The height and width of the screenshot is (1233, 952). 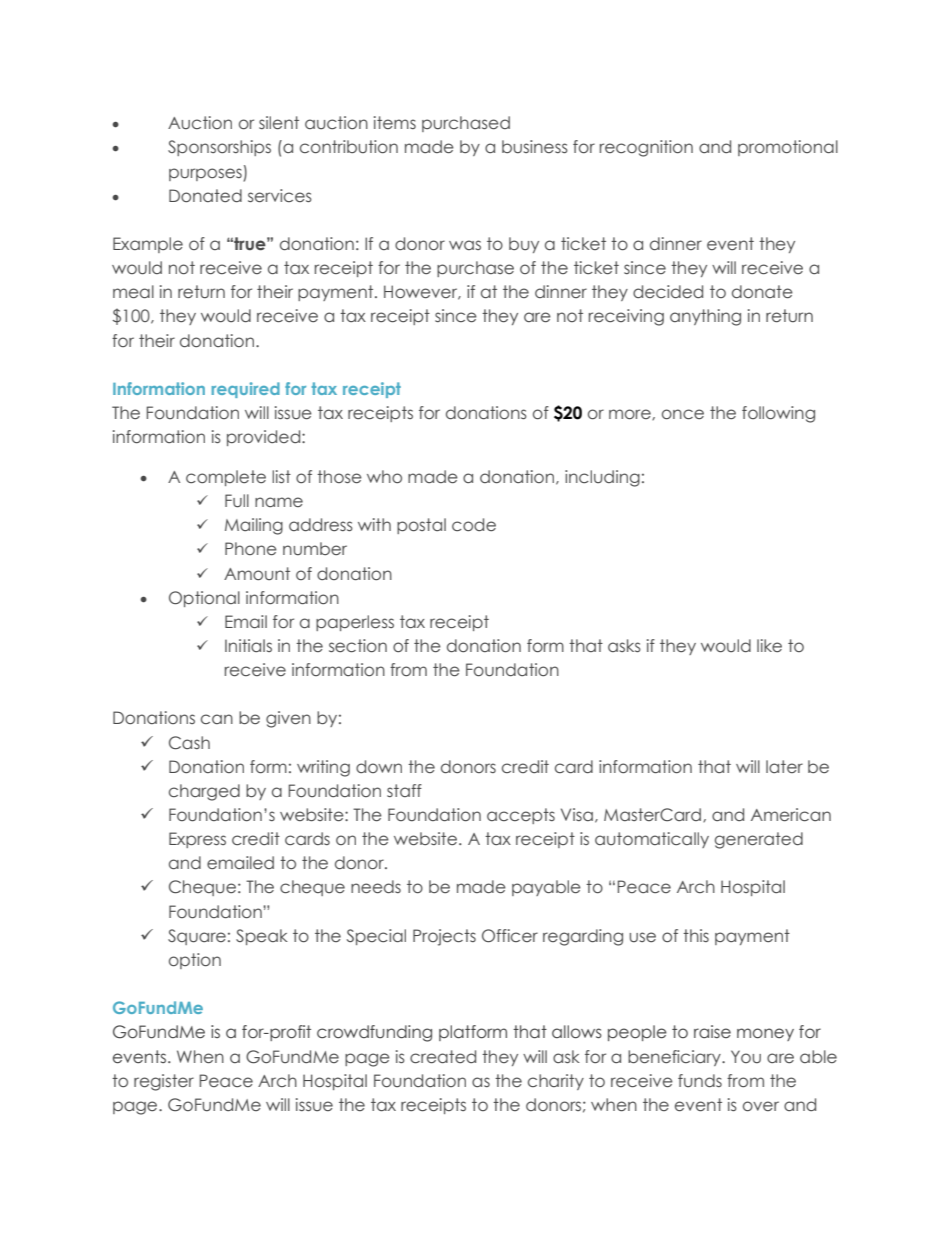 I want to click on accepts, so click(x=521, y=816).
